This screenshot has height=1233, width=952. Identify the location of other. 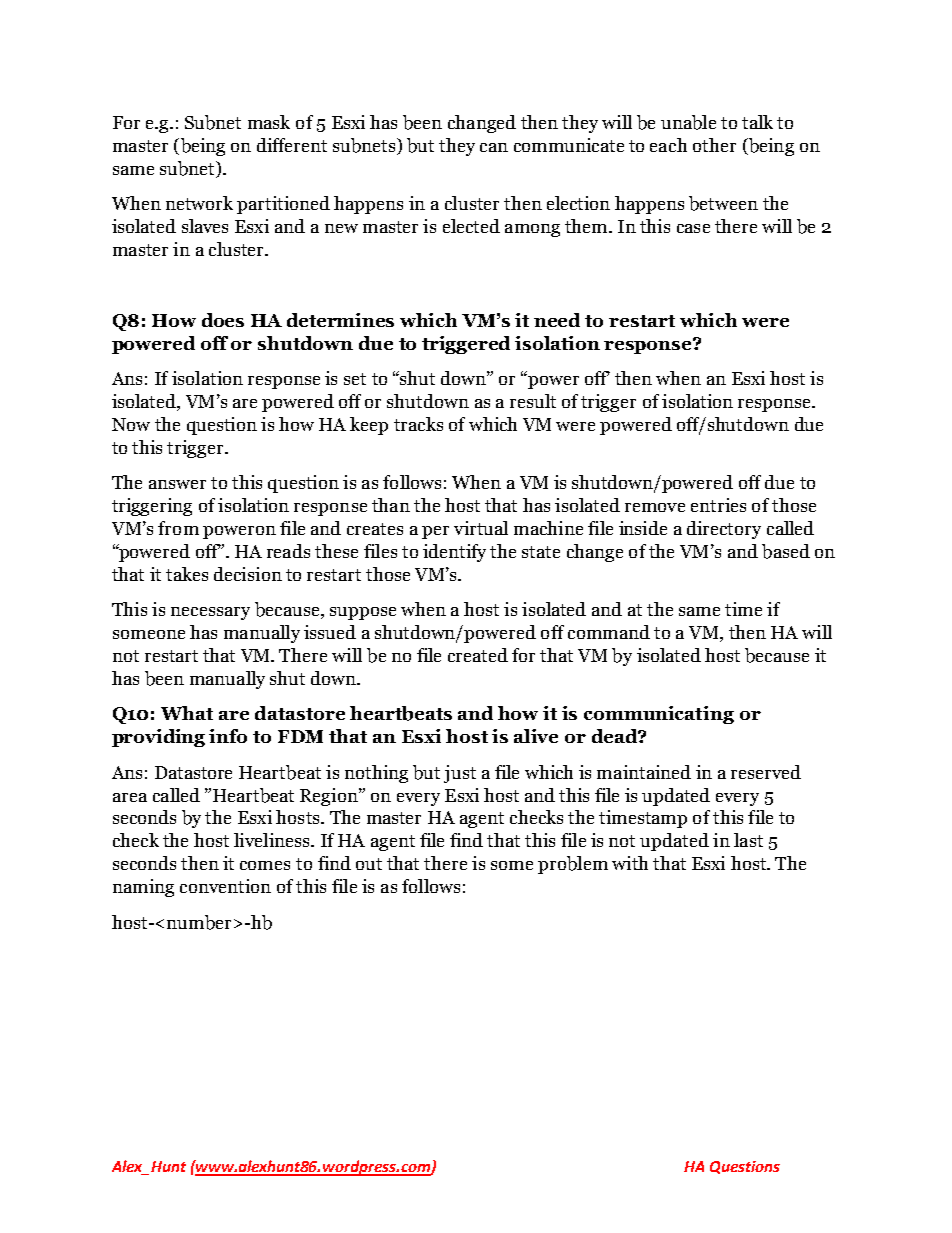
(714, 145).
